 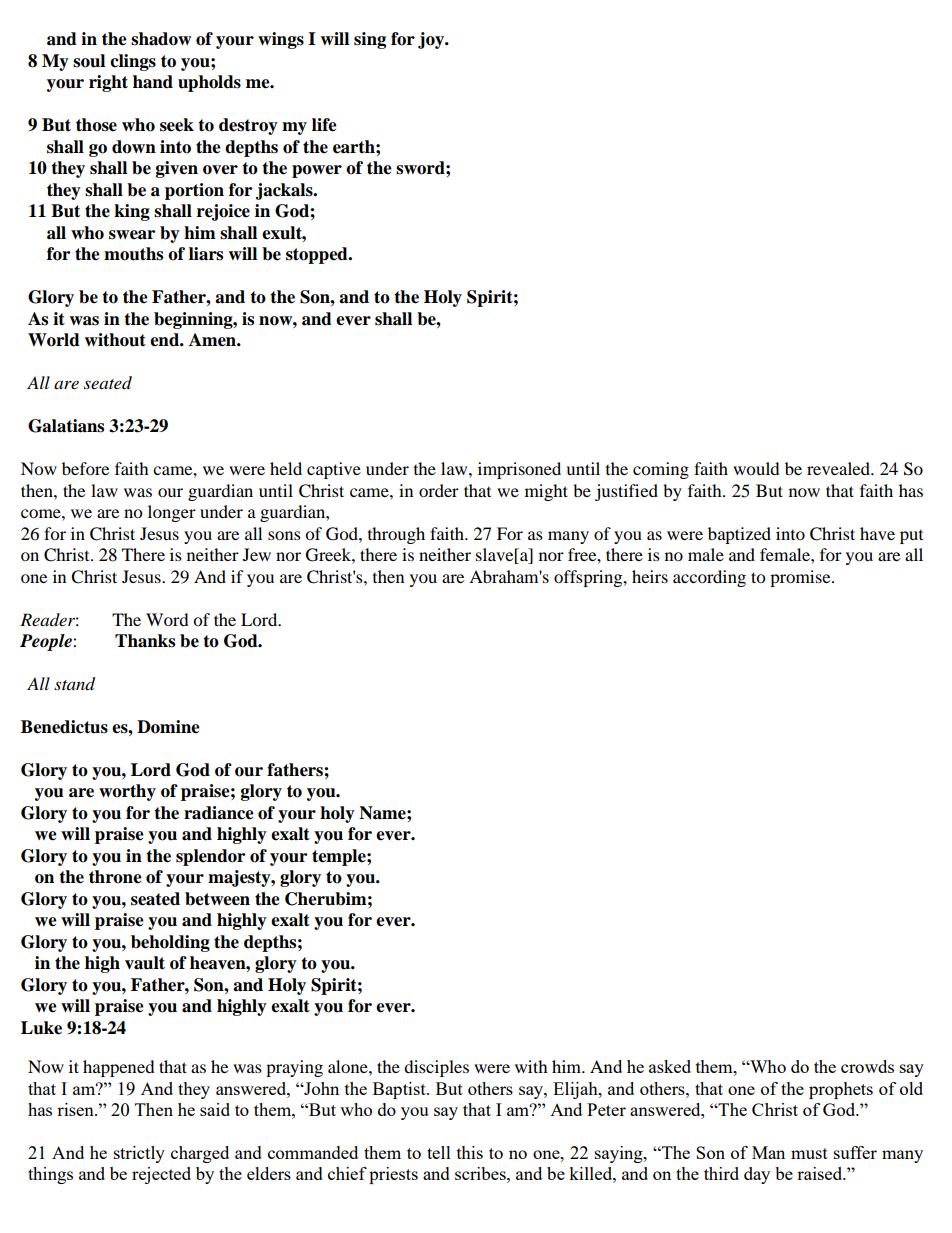 What do you see at coordinates (318, 255) in the image?
I see `stopped` at bounding box center [318, 255].
